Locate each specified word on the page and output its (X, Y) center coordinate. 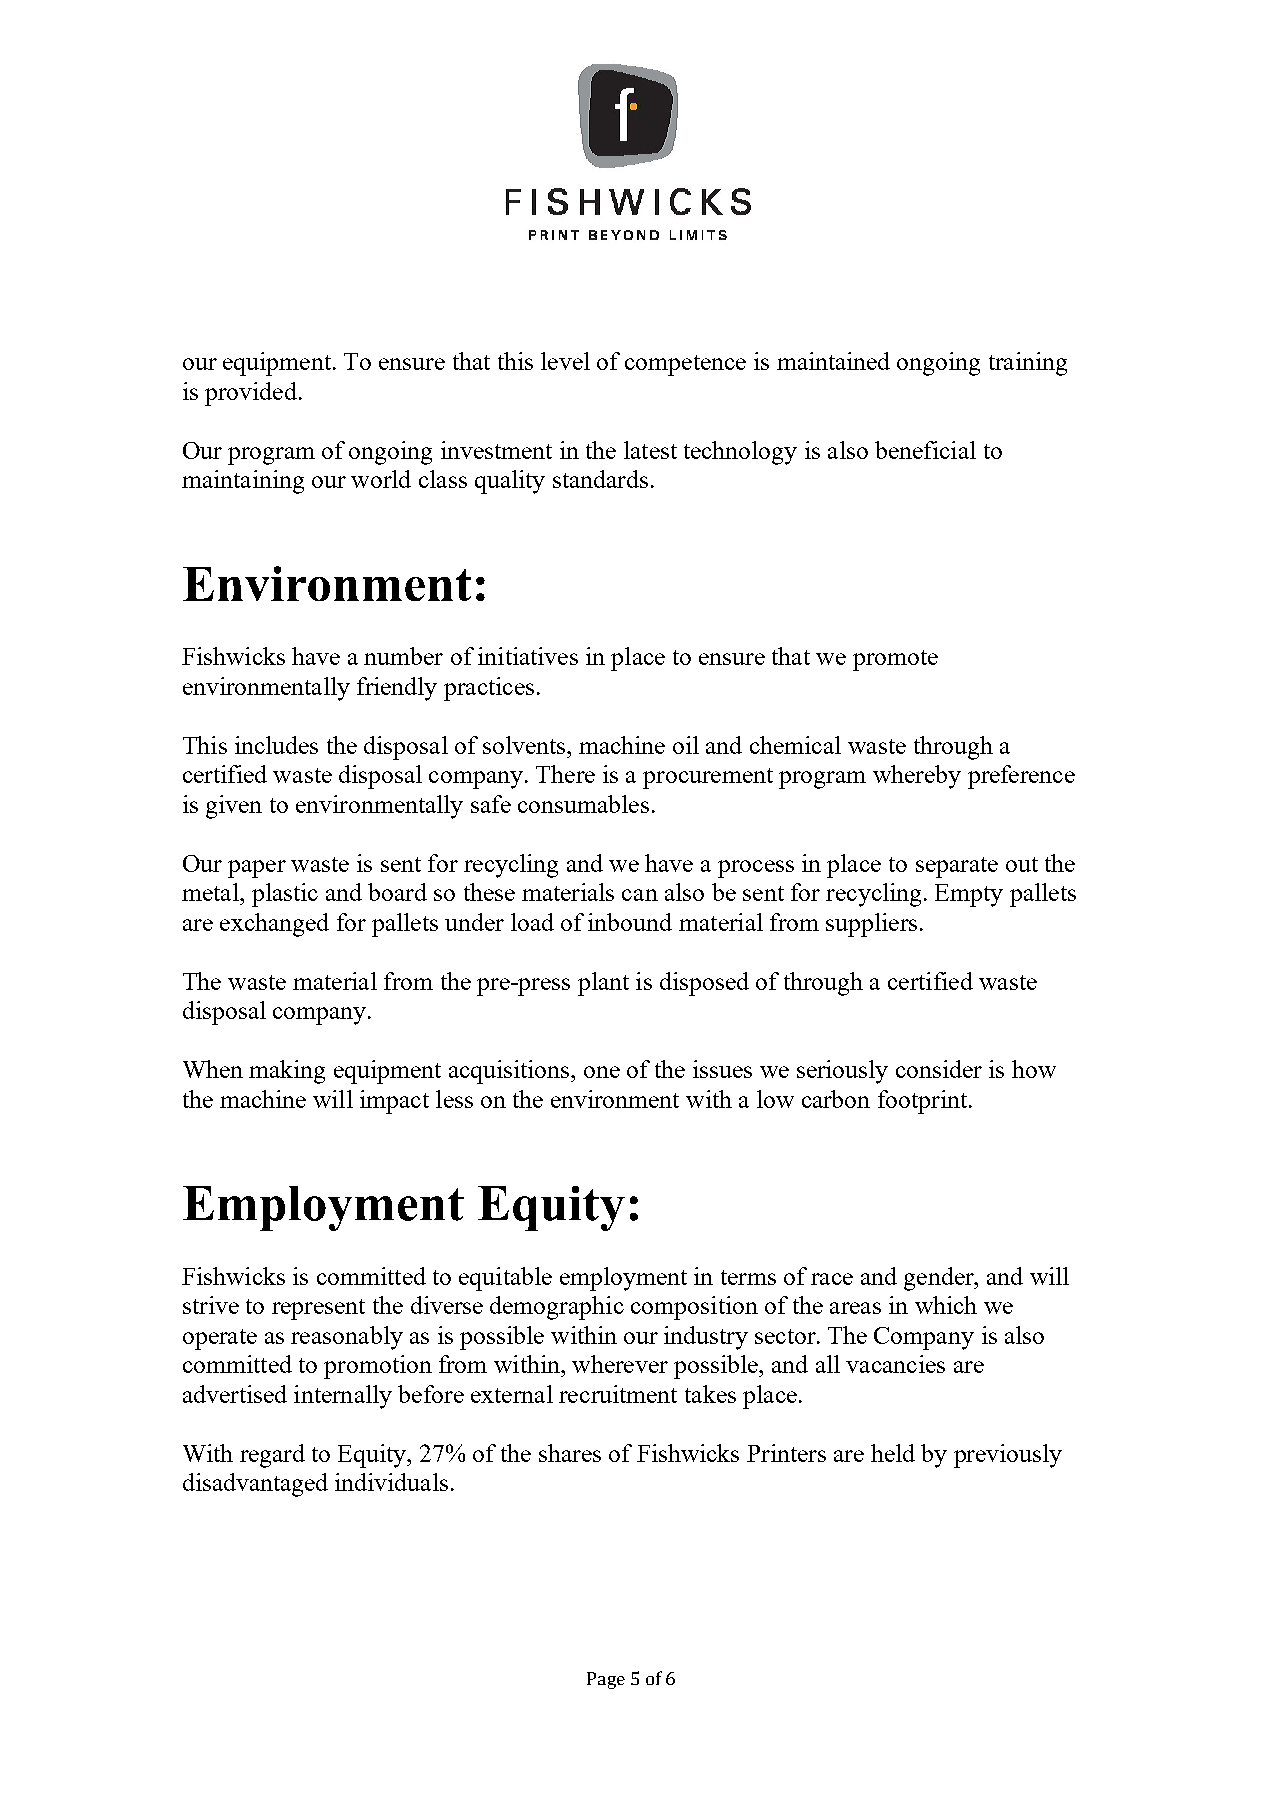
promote (895, 660)
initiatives (528, 656)
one (602, 1072)
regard (272, 1456)
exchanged (274, 925)
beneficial (925, 450)
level (565, 361)
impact (394, 1102)
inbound (630, 922)
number (403, 656)
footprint (922, 1102)
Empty (969, 895)
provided (251, 394)
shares (570, 1453)
